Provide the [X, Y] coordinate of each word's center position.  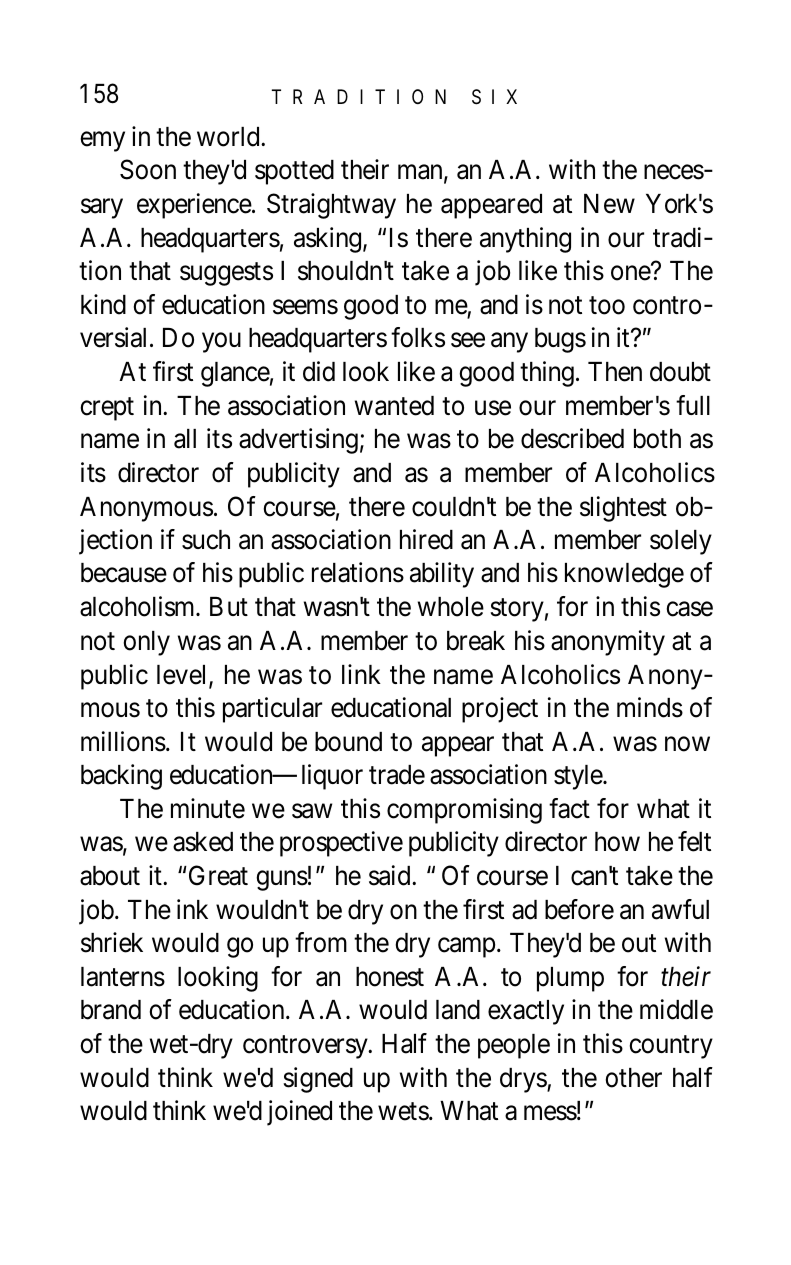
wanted [394, 406]
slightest [623, 509]
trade [397, 775]
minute [208, 808]
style [579, 777]
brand [111, 1010]
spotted [294, 172]
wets [404, 1112]
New [609, 204]
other [633, 1078]
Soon [148, 169]
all [185, 439]
